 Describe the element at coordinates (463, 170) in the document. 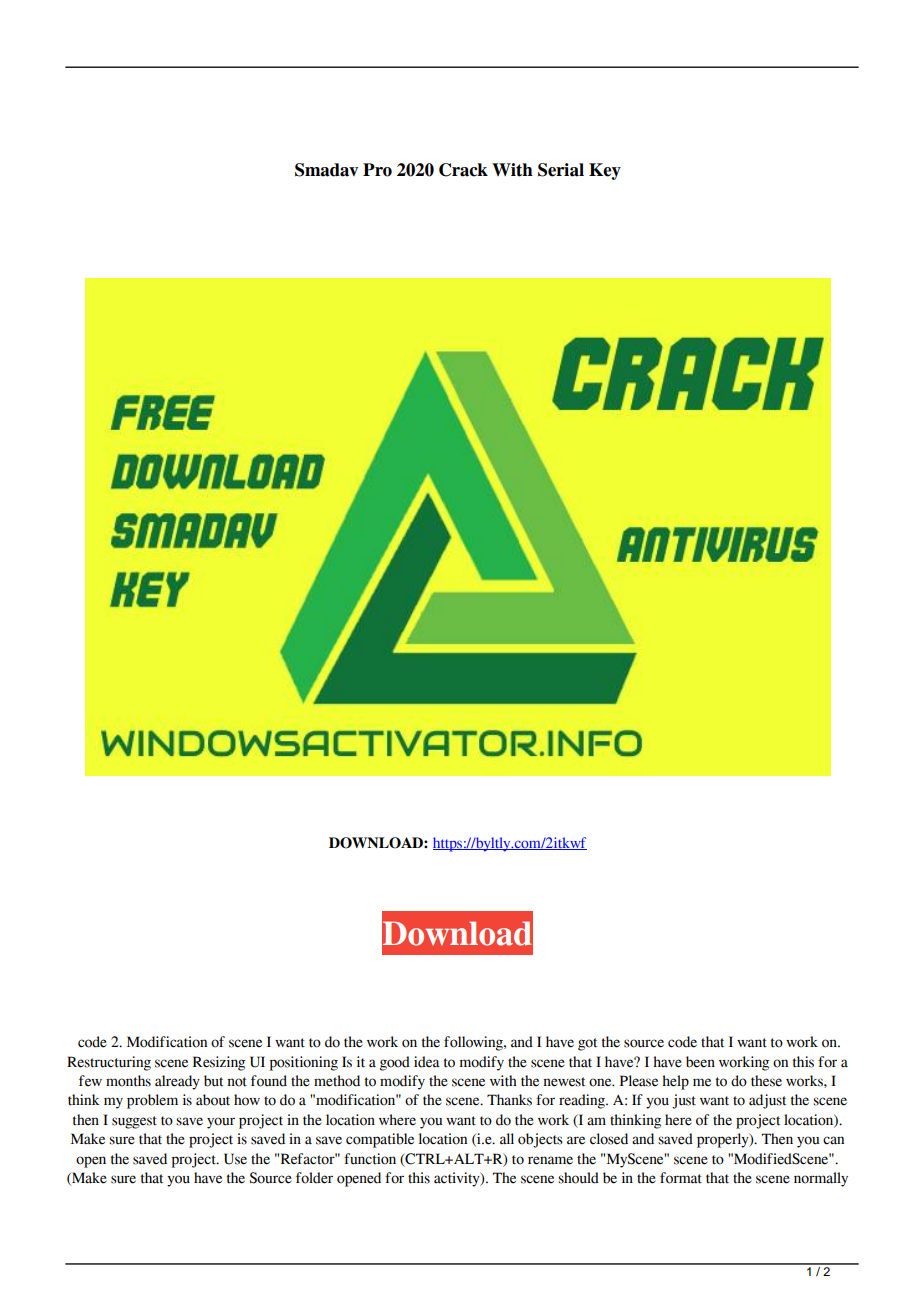

I see `Crack` at that location.
